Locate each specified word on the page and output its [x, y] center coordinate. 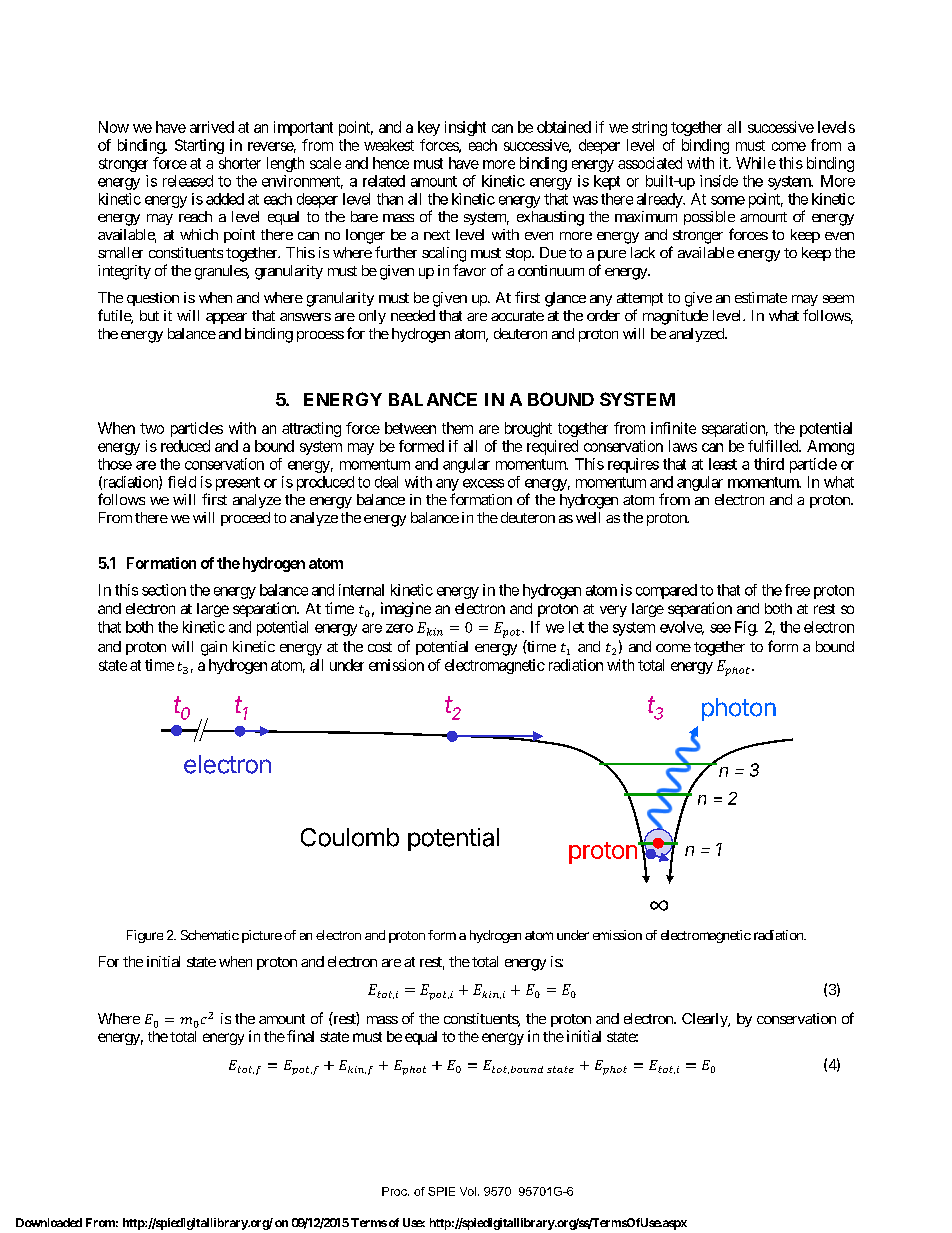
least [723, 464]
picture [262, 936]
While [756, 163]
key [429, 128]
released [188, 181]
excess [483, 483]
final [300, 1036]
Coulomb [350, 837]
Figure [145, 936]
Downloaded [49, 1222]
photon [739, 709]
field [182, 482]
